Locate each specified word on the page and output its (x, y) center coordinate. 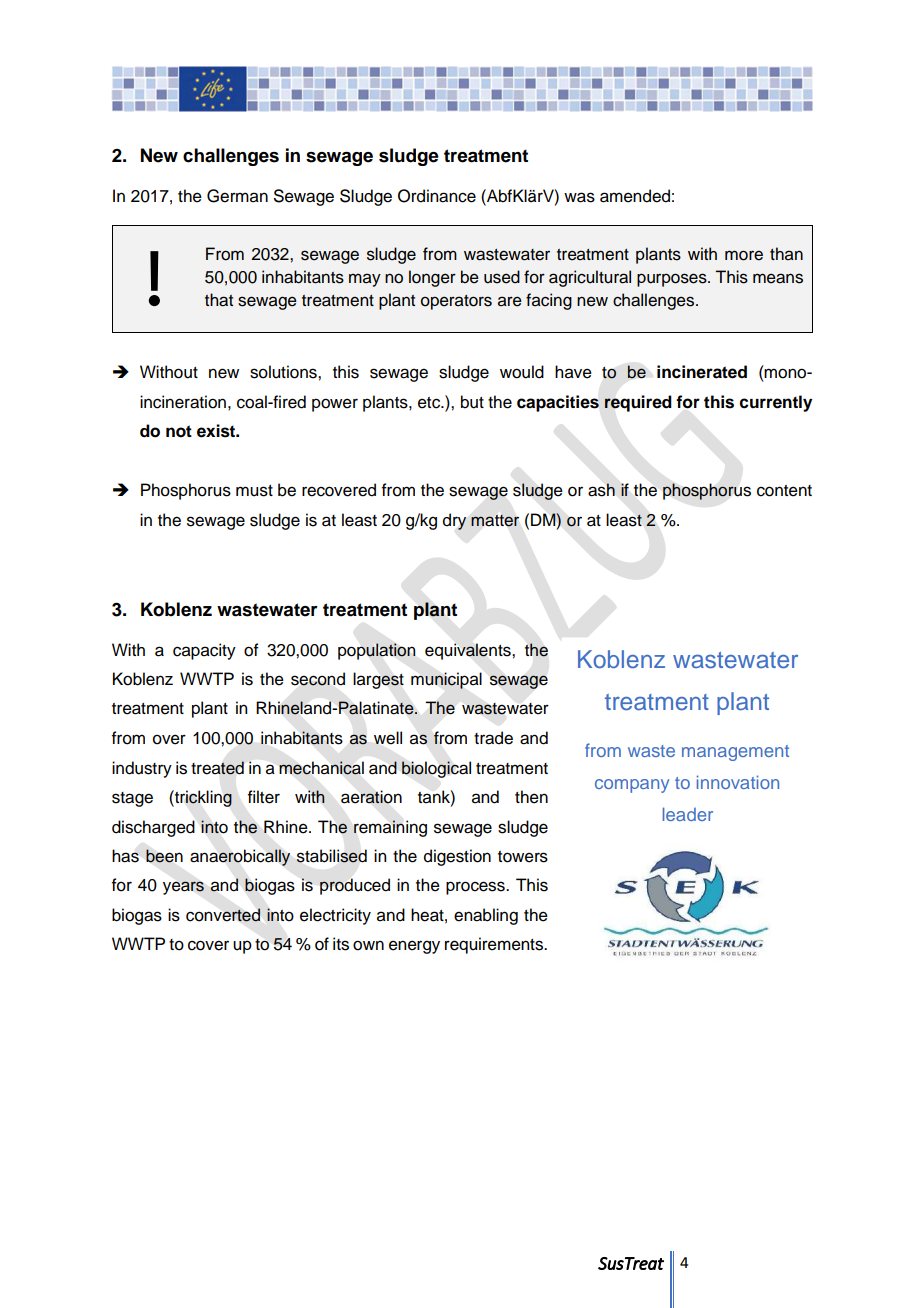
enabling (486, 916)
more (744, 255)
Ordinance (437, 196)
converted (223, 915)
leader (688, 814)
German (237, 196)
